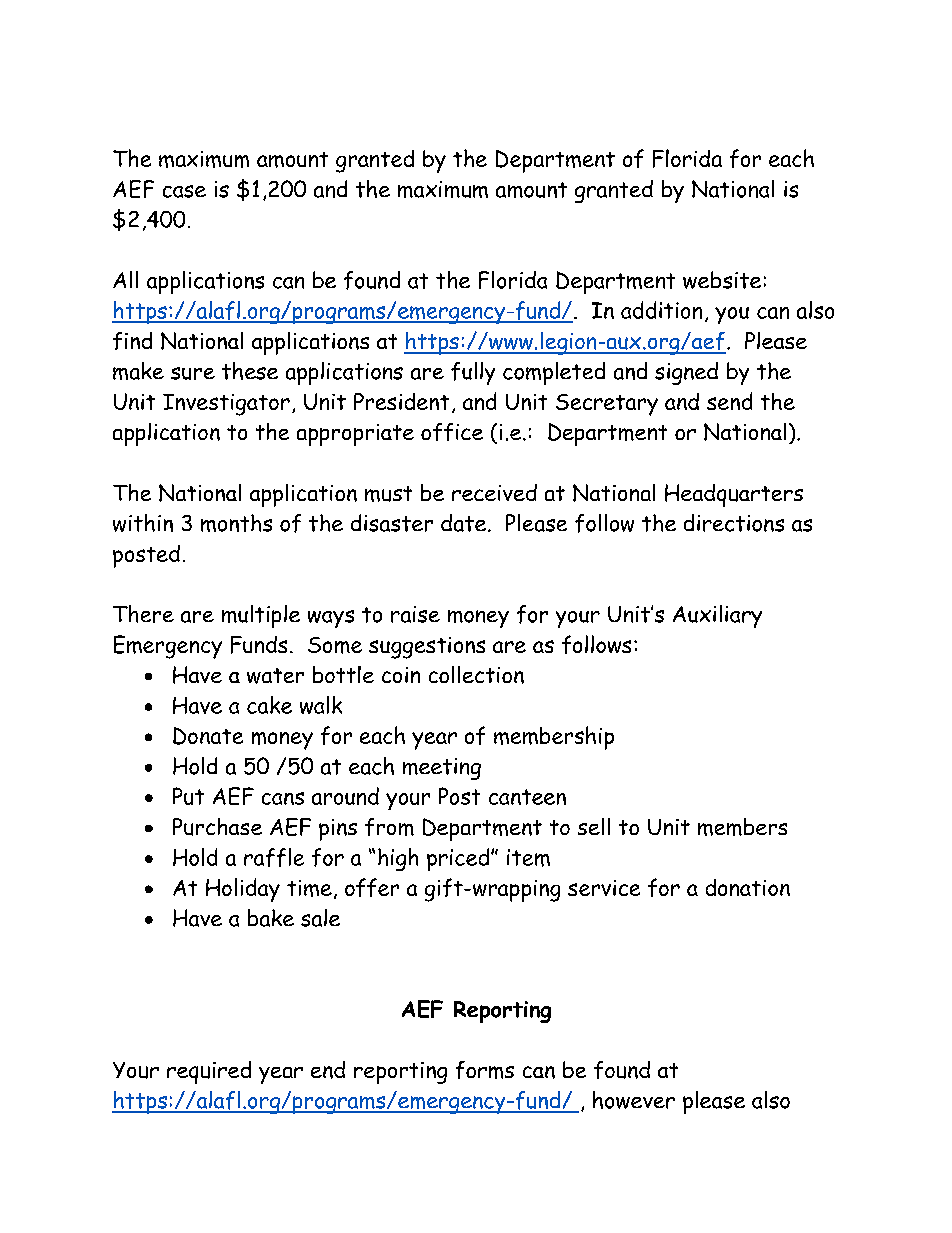  Describe the element at coordinates (465, 523) in the screenshot. I see `date` at that location.
